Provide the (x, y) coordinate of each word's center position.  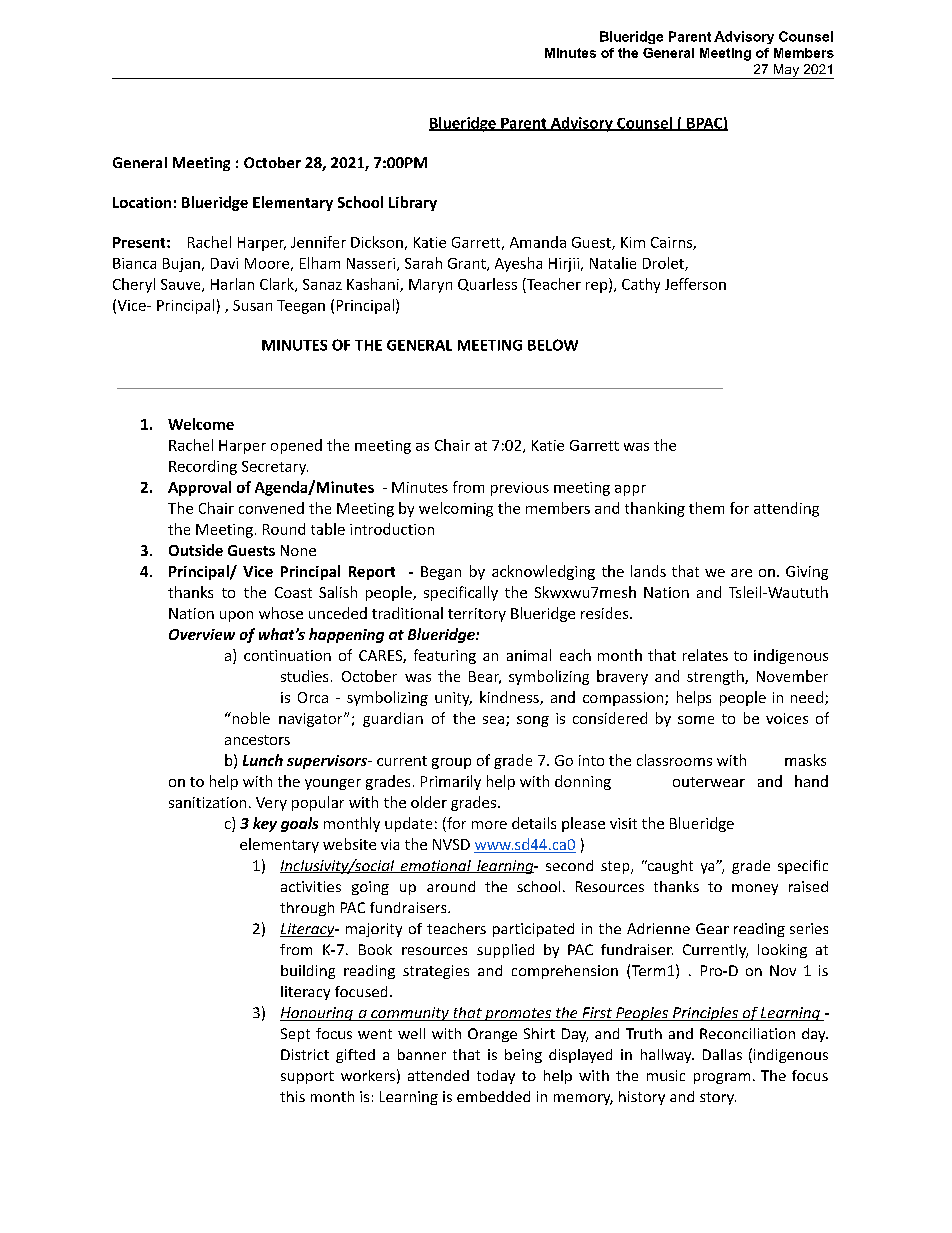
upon (236, 616)
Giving (807, 573)
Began (441, 573)
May (786, 71)
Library (413, 203)
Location (142, 202)
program (722, 1078)
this (292, 1096)
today (496, 1077)
